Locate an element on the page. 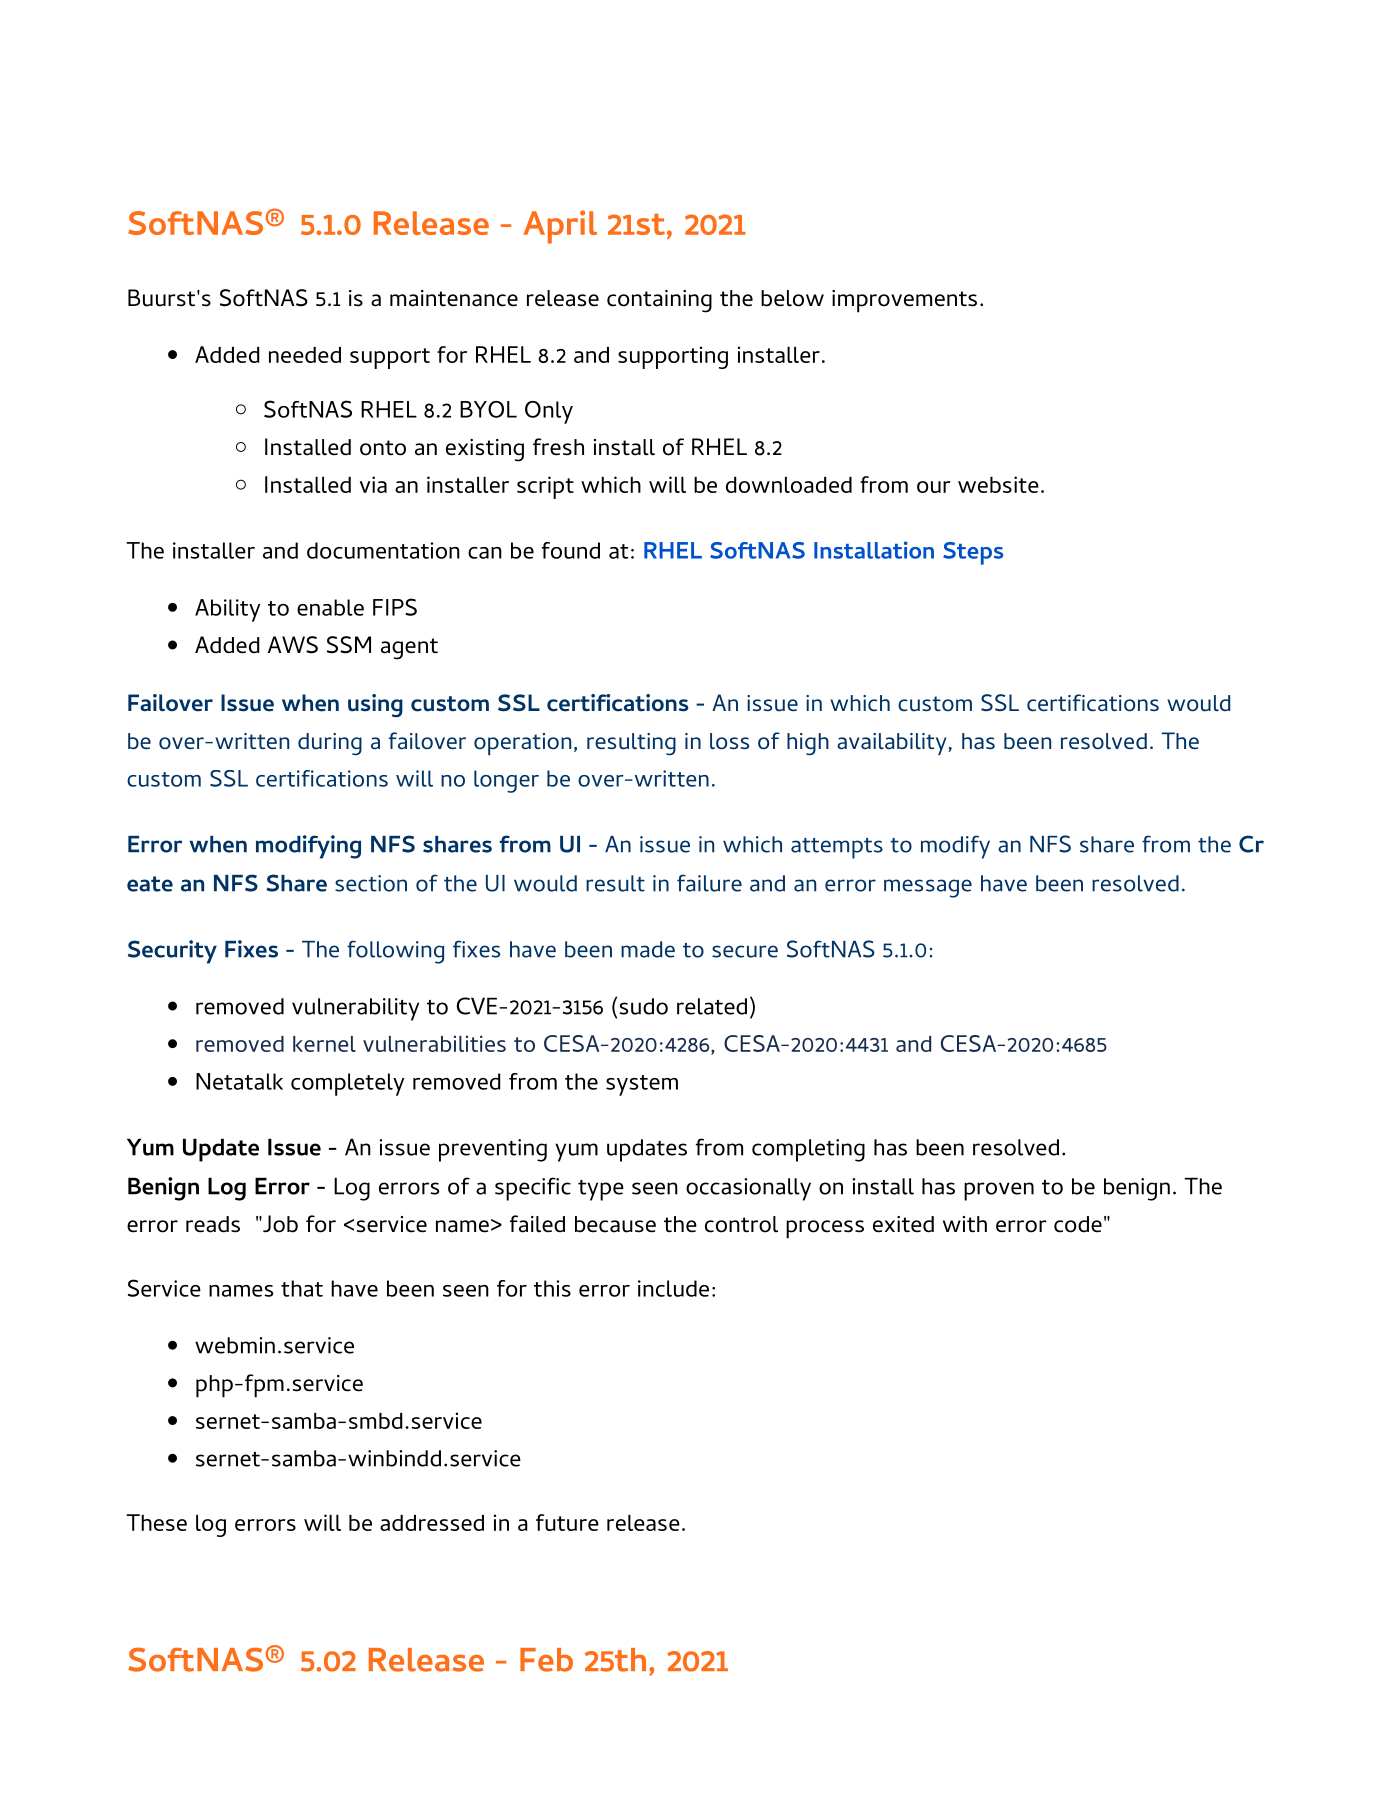 Image resolution: width=1394 pixels, height=1804 pixels. needed is located at coordinates (305, 355).
